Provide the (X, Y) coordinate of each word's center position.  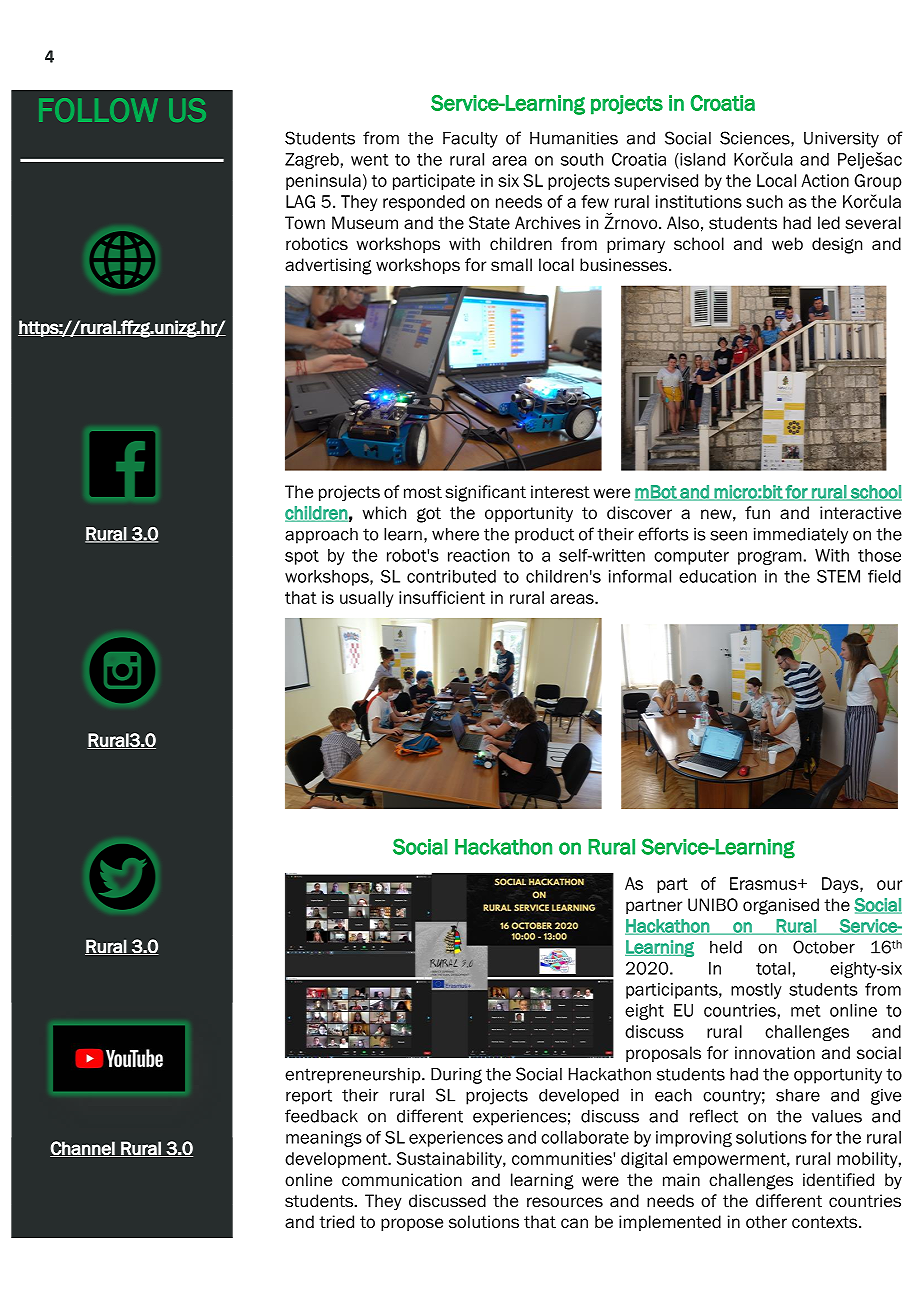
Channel (83, 1149)
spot (302, 557)
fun (757, 513)
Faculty (470, 140)
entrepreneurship (354, 1076)
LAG (300, 201)
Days (841, 885)
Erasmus (764, 883)
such (764, 201)
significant (485, 493)
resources (565, 1202)
